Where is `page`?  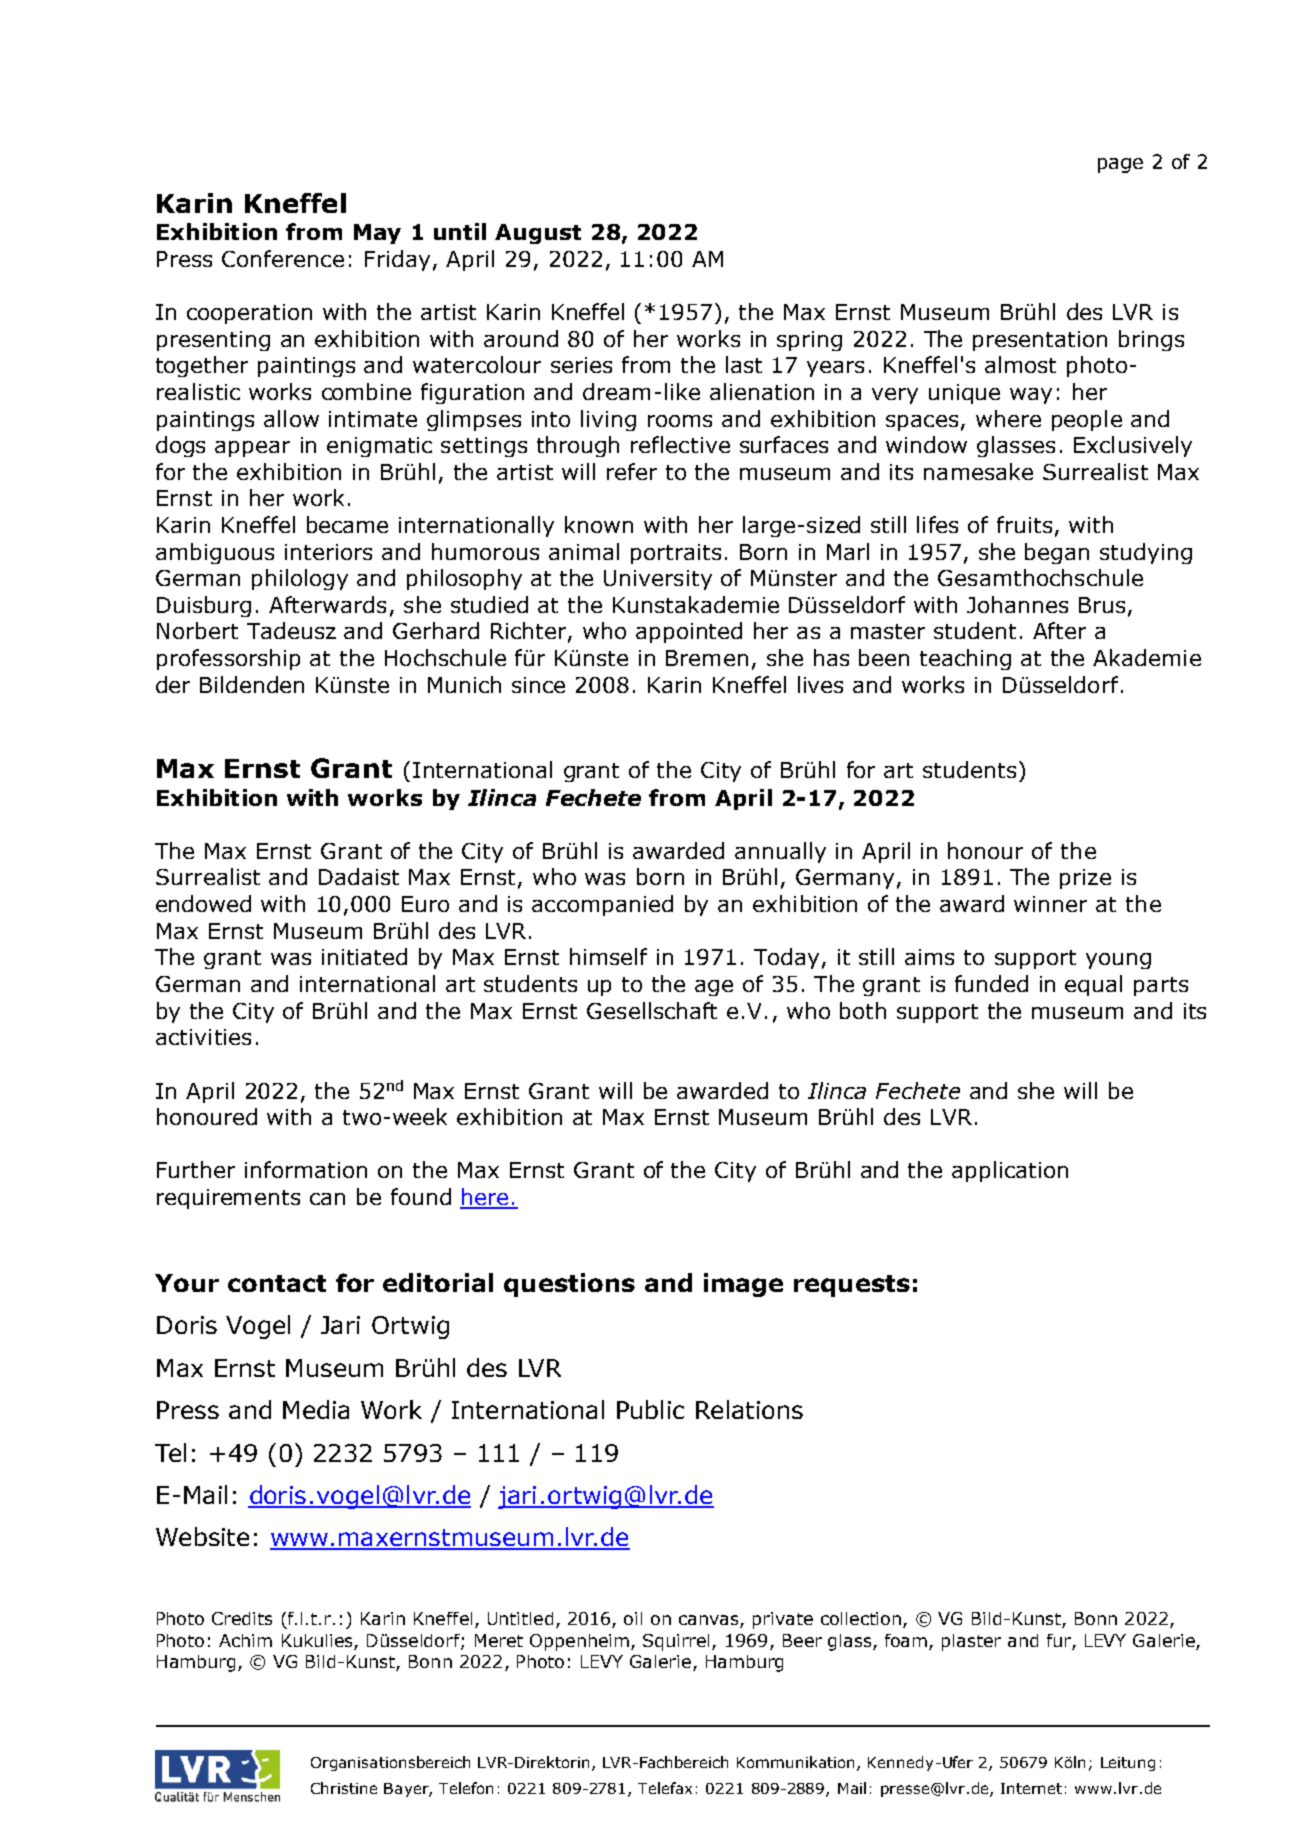
page is located at coordinates (1120, 165).
